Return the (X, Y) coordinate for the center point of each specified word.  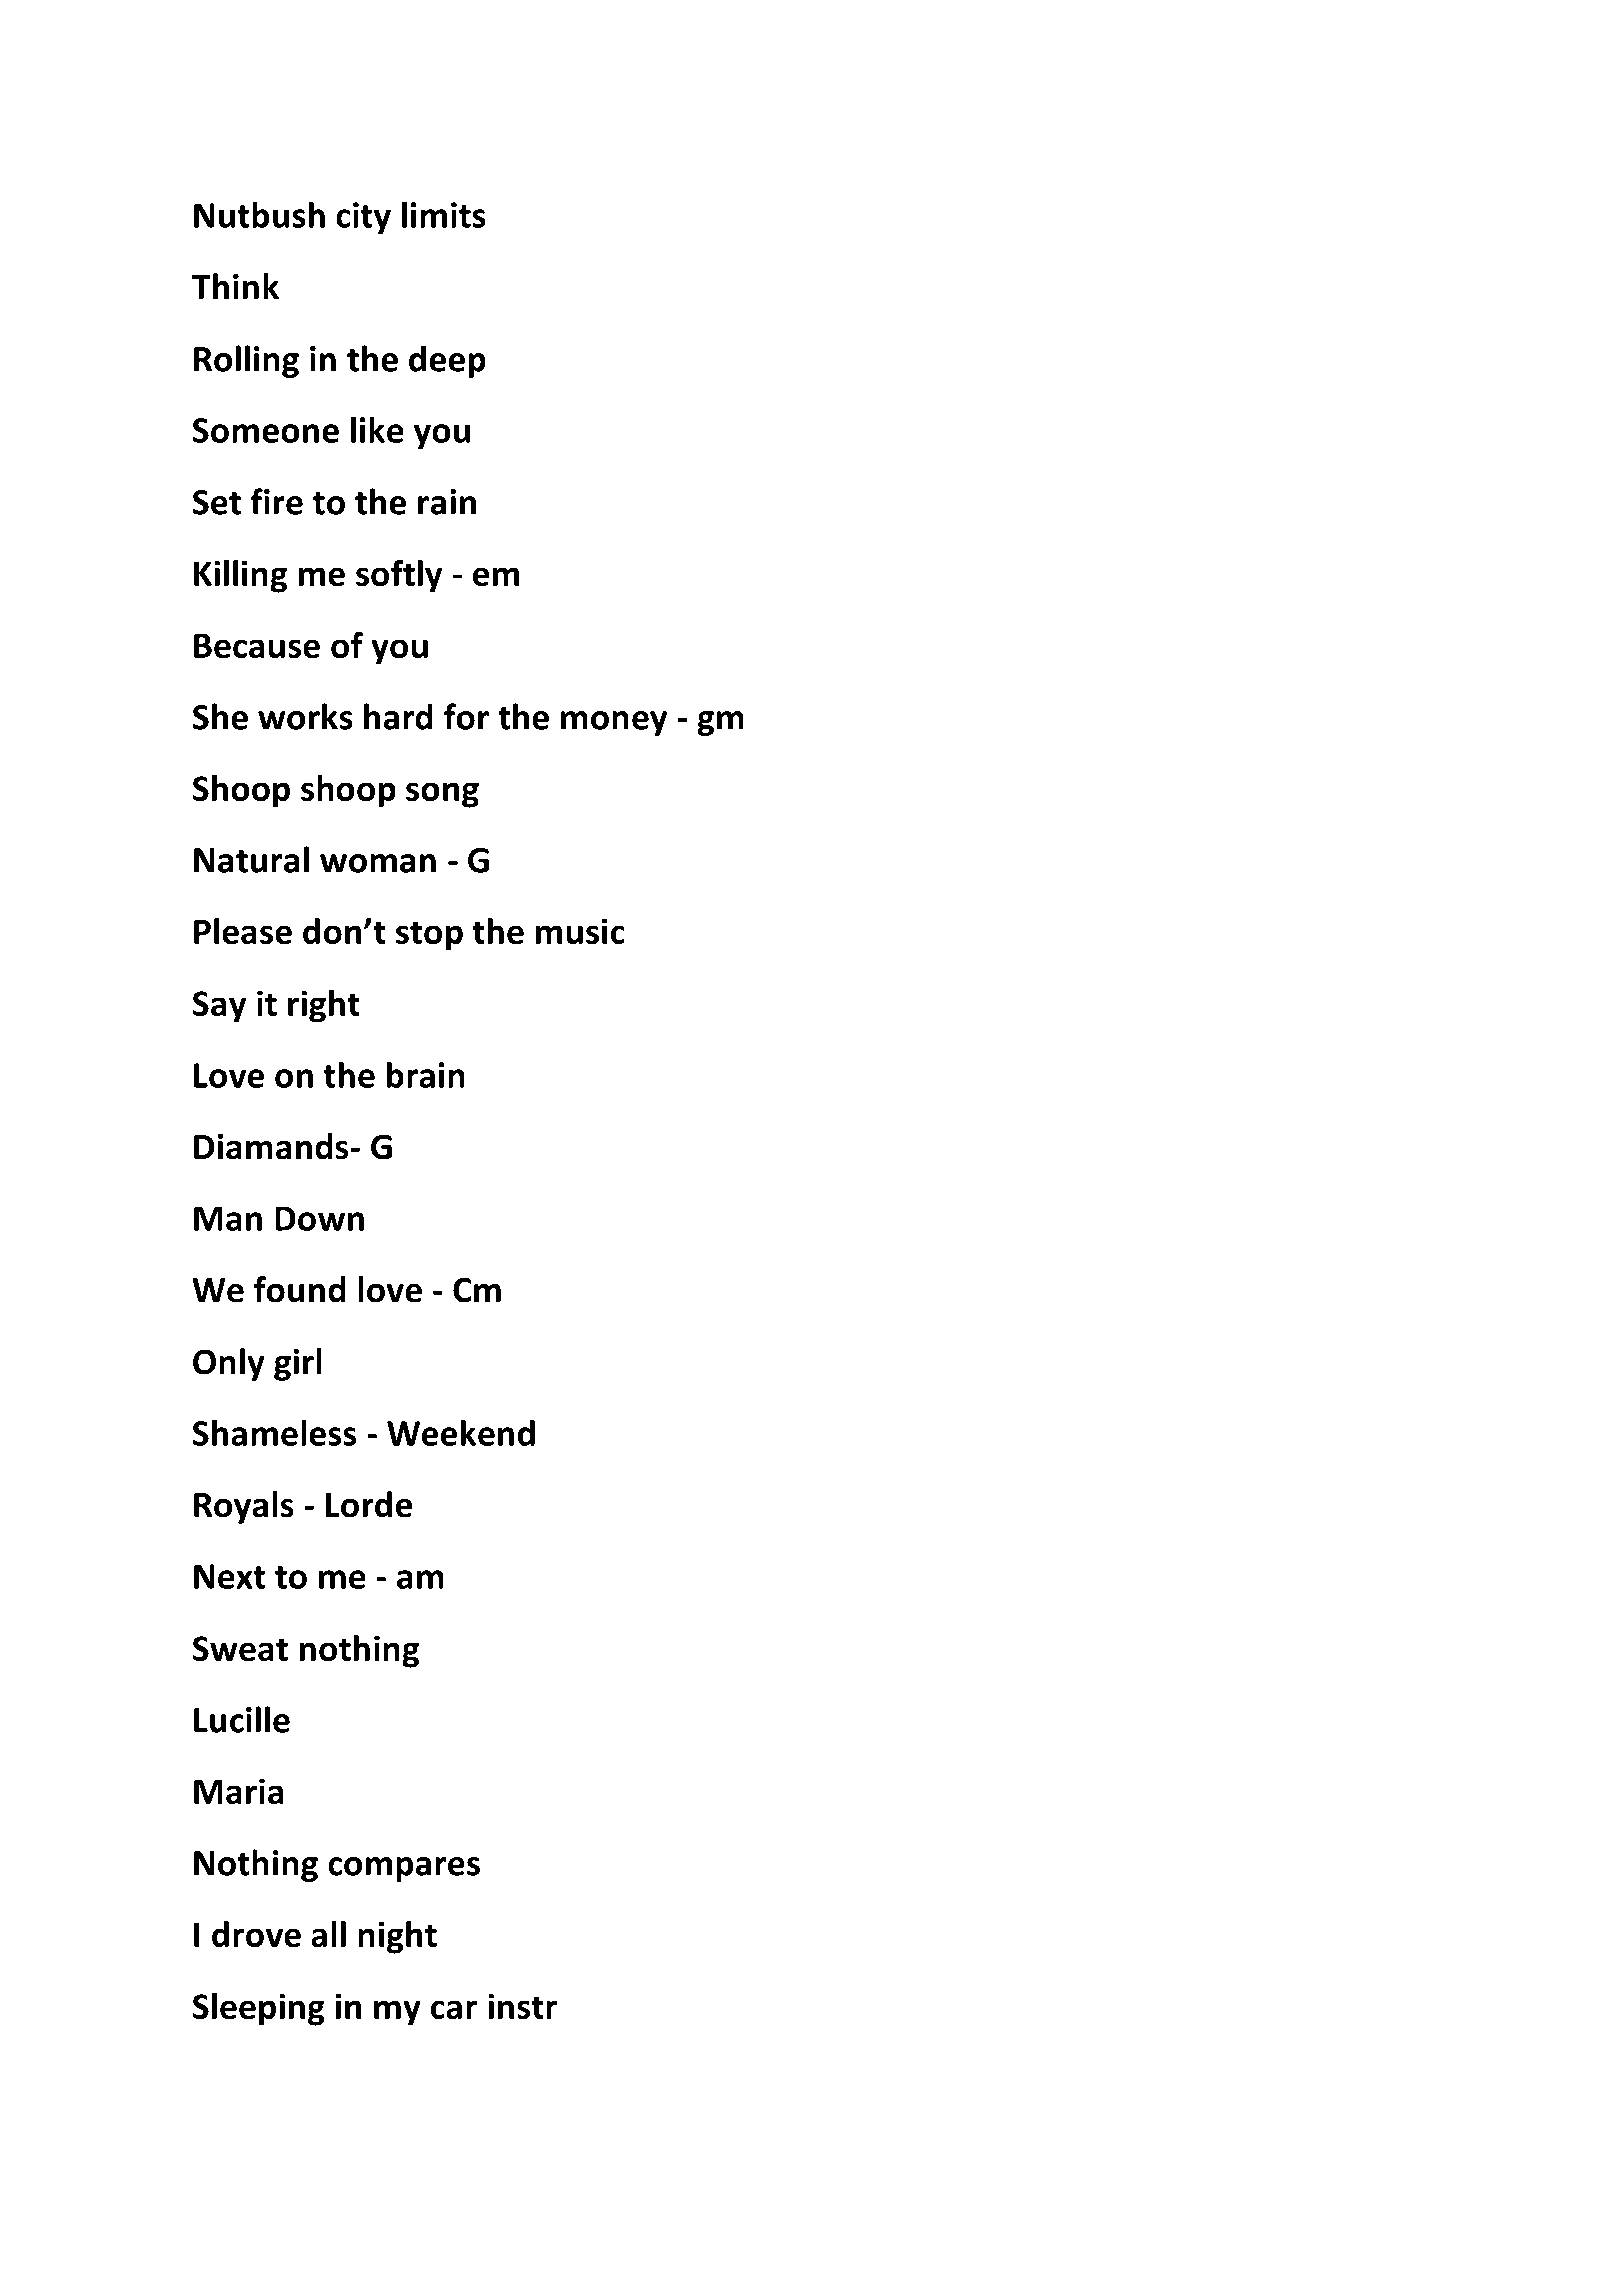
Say (219, 1007)
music (580, 931)
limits (444, 214)
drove (256, 1934)
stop (429, 936)
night (397, 1937)
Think (235, 286)
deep (447, 361)
